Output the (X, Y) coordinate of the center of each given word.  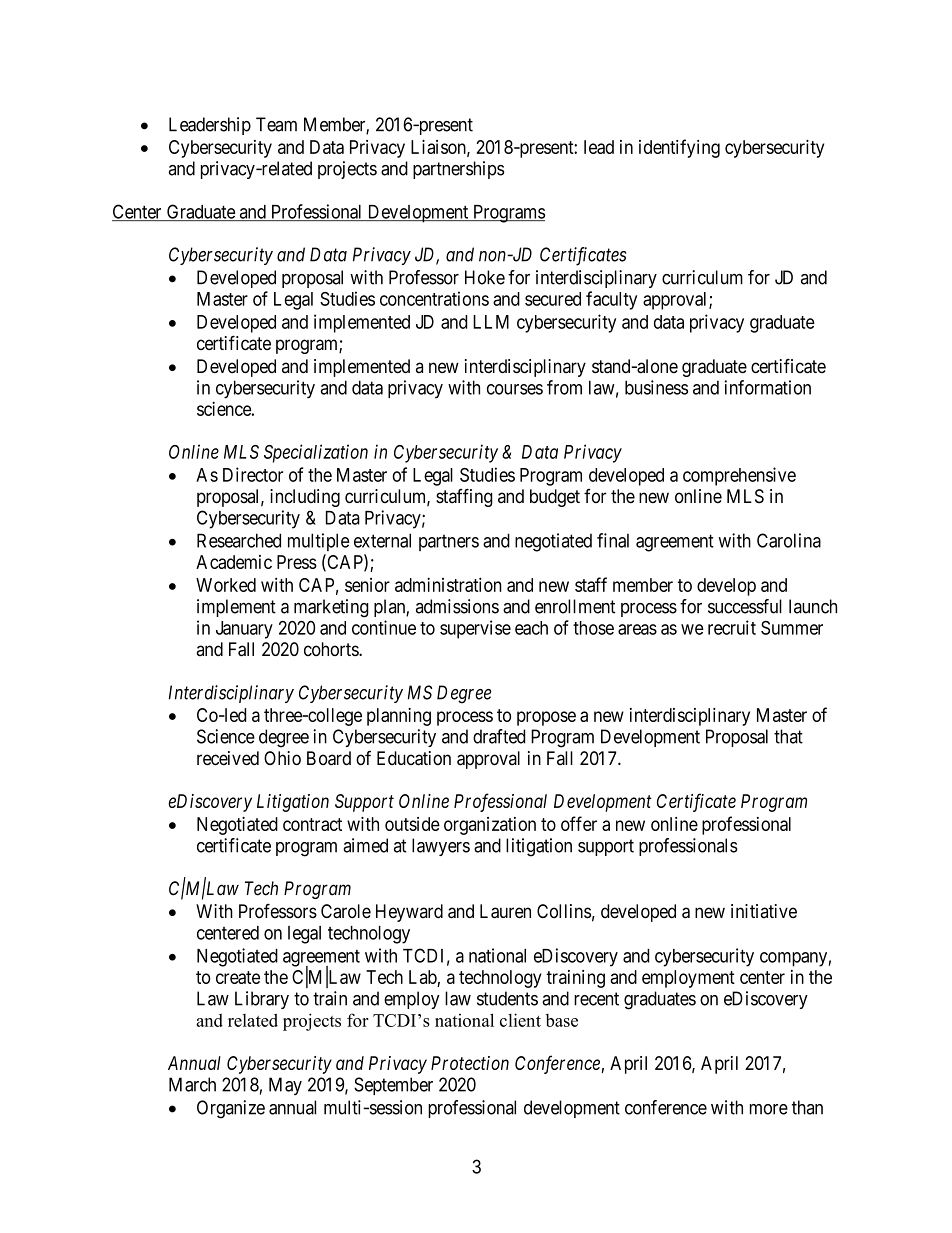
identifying (679, 148)
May (285, 1086)
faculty (611, 300)
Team (276, 124)
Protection (470, 1063)
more (769, 1109)
